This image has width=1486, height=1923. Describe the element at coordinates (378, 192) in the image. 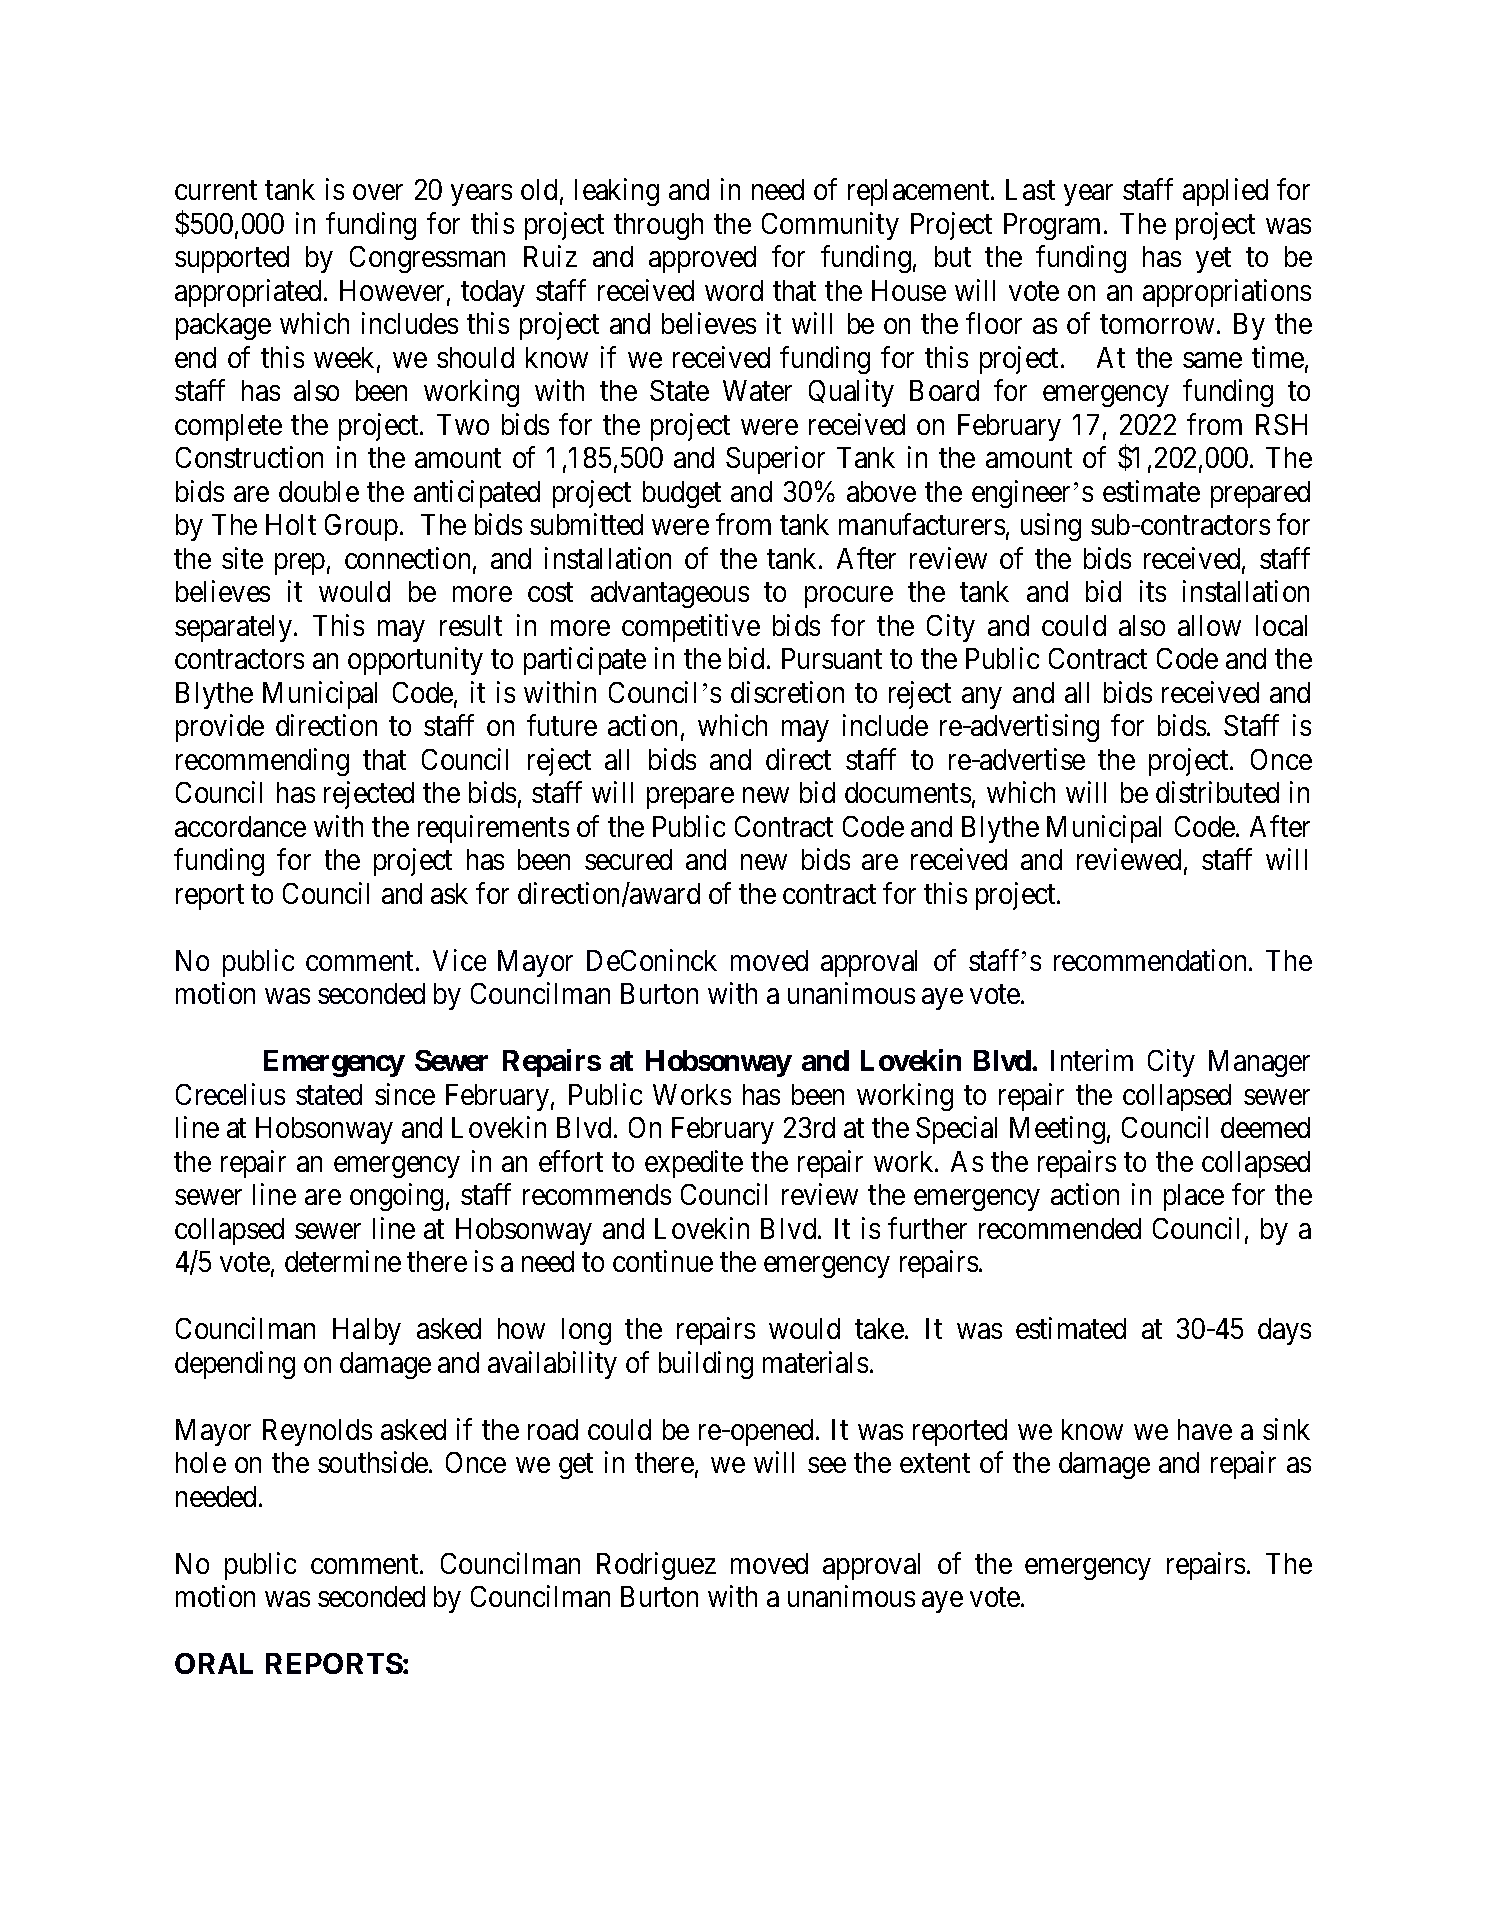

I see `over` at that location.
